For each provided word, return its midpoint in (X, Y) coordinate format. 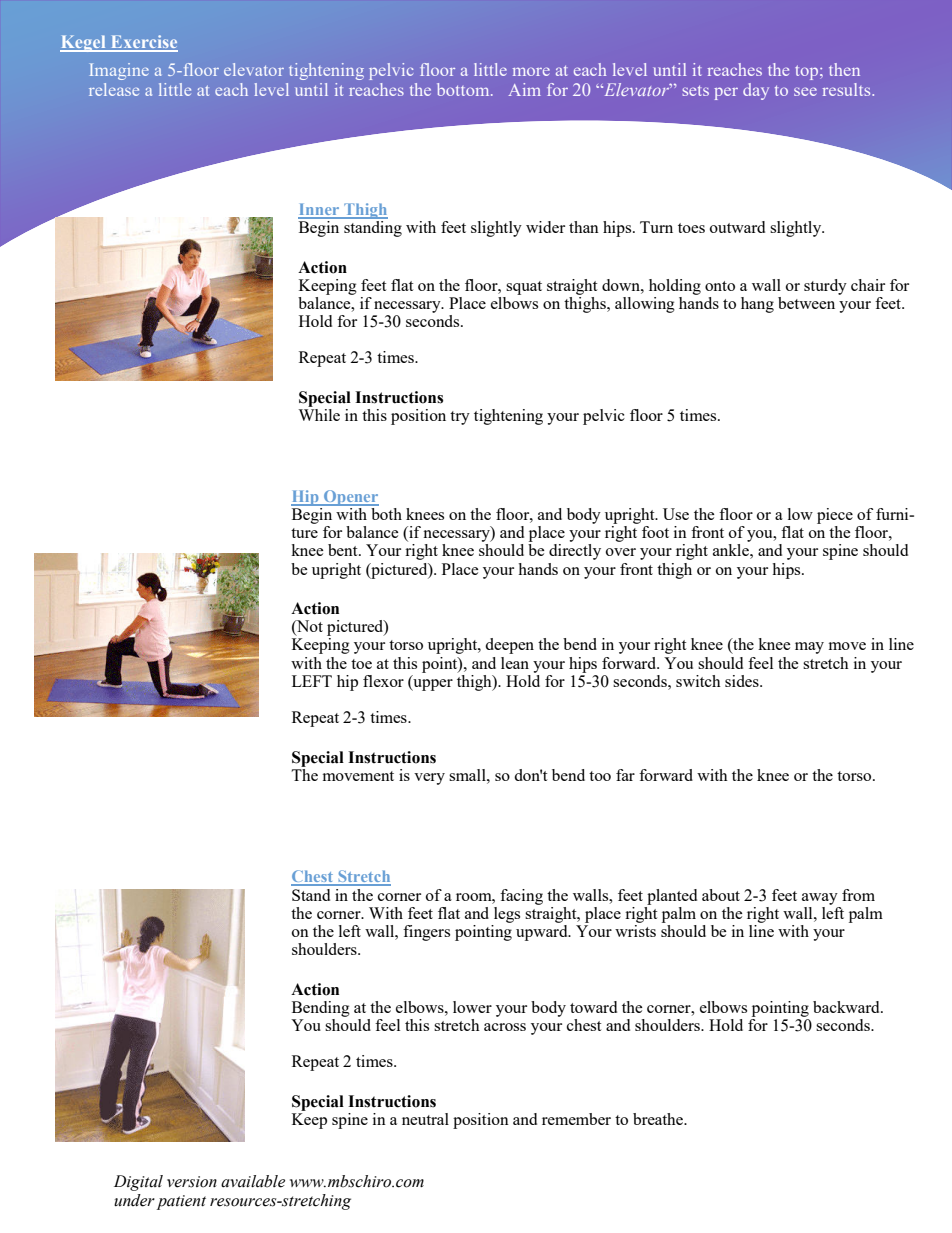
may (809, 648)
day (756, 91)
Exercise (143, 43)
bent (344, 550)
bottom (464, 89)
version (192, 1182)
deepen (509, 646)
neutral (425, 1119)
